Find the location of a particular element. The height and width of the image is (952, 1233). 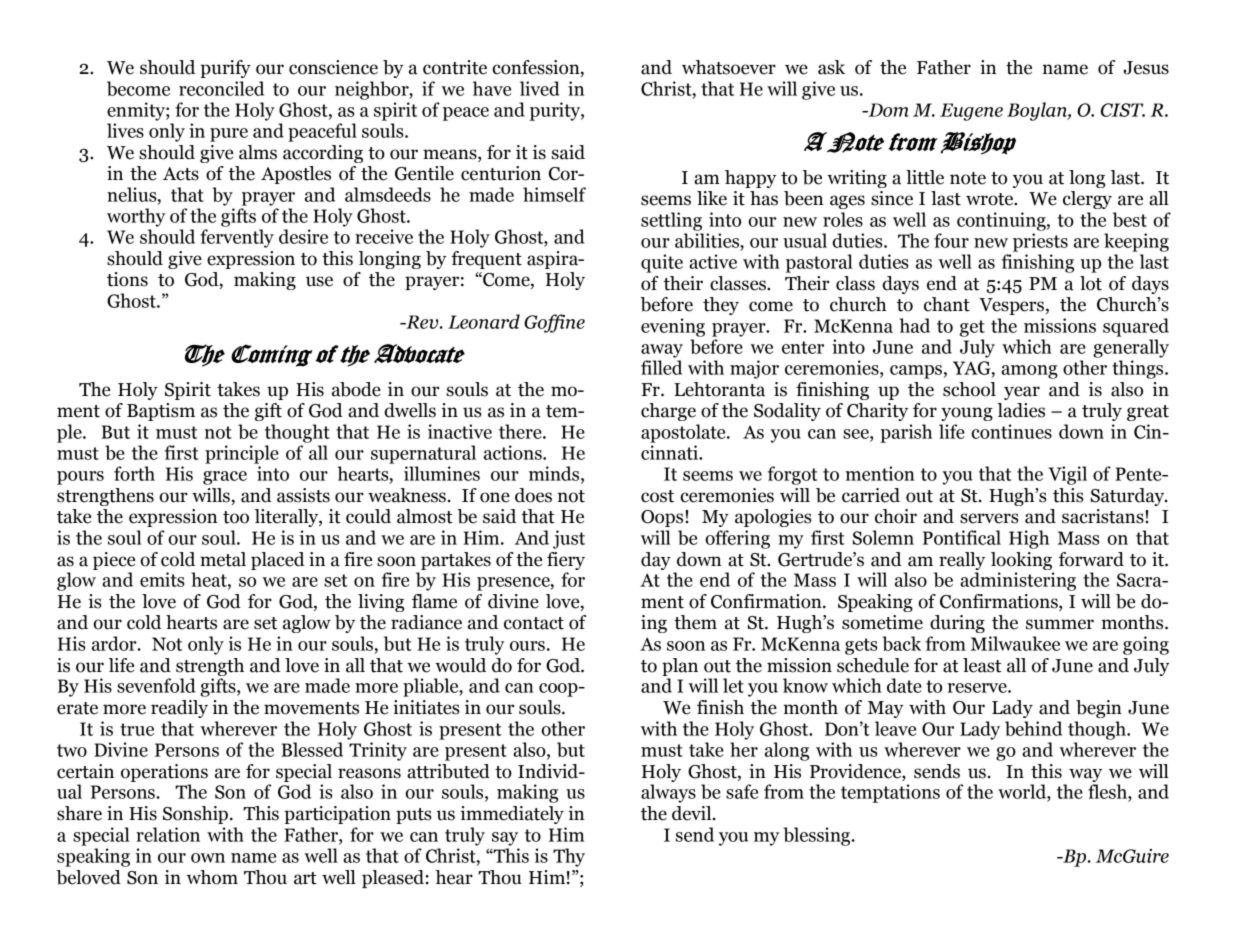

whom is located at coordinates (212, 877).
